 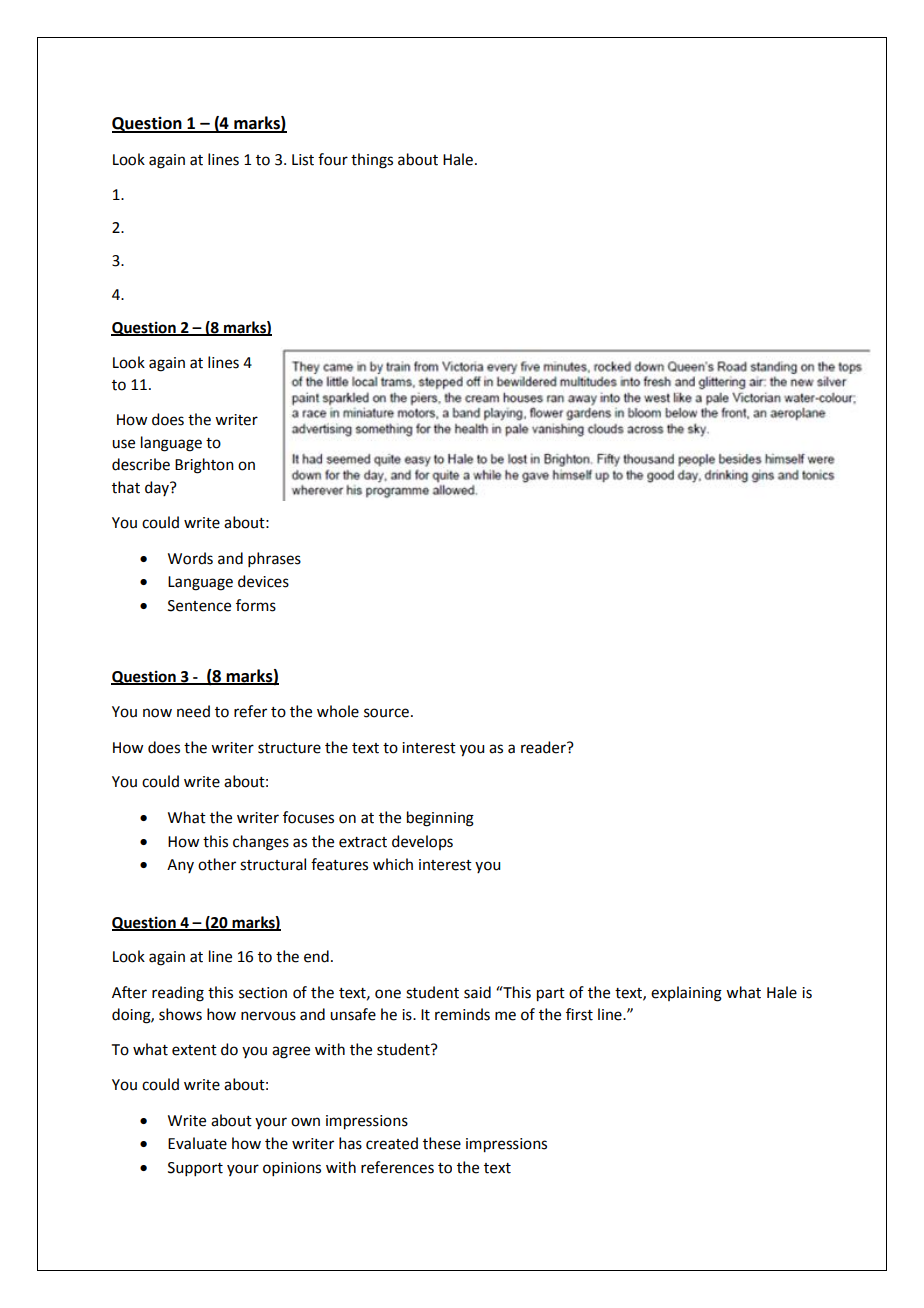 I want to click on phrases, so click(x=274, y=559).
